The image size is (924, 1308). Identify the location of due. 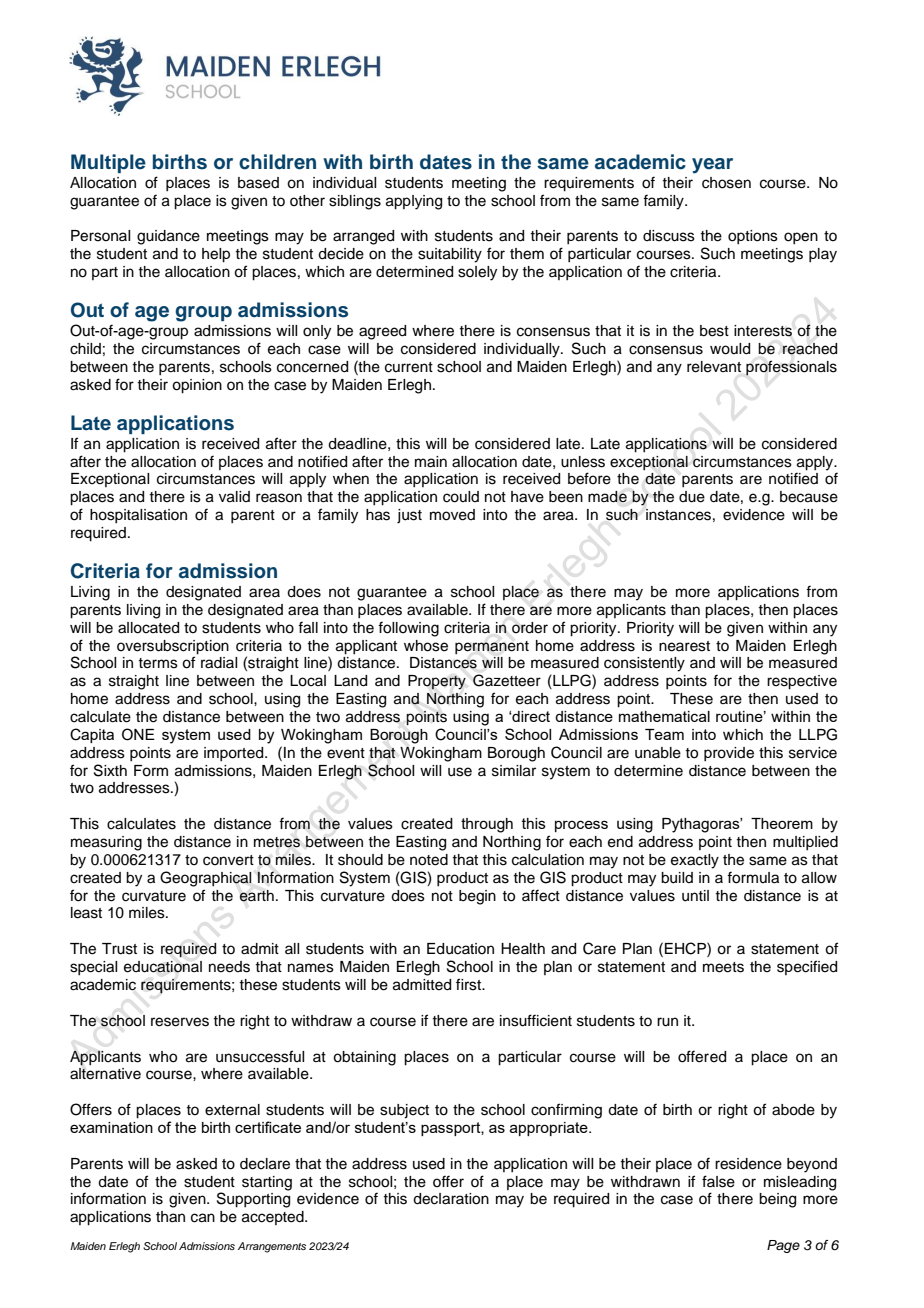
(692, 497).
